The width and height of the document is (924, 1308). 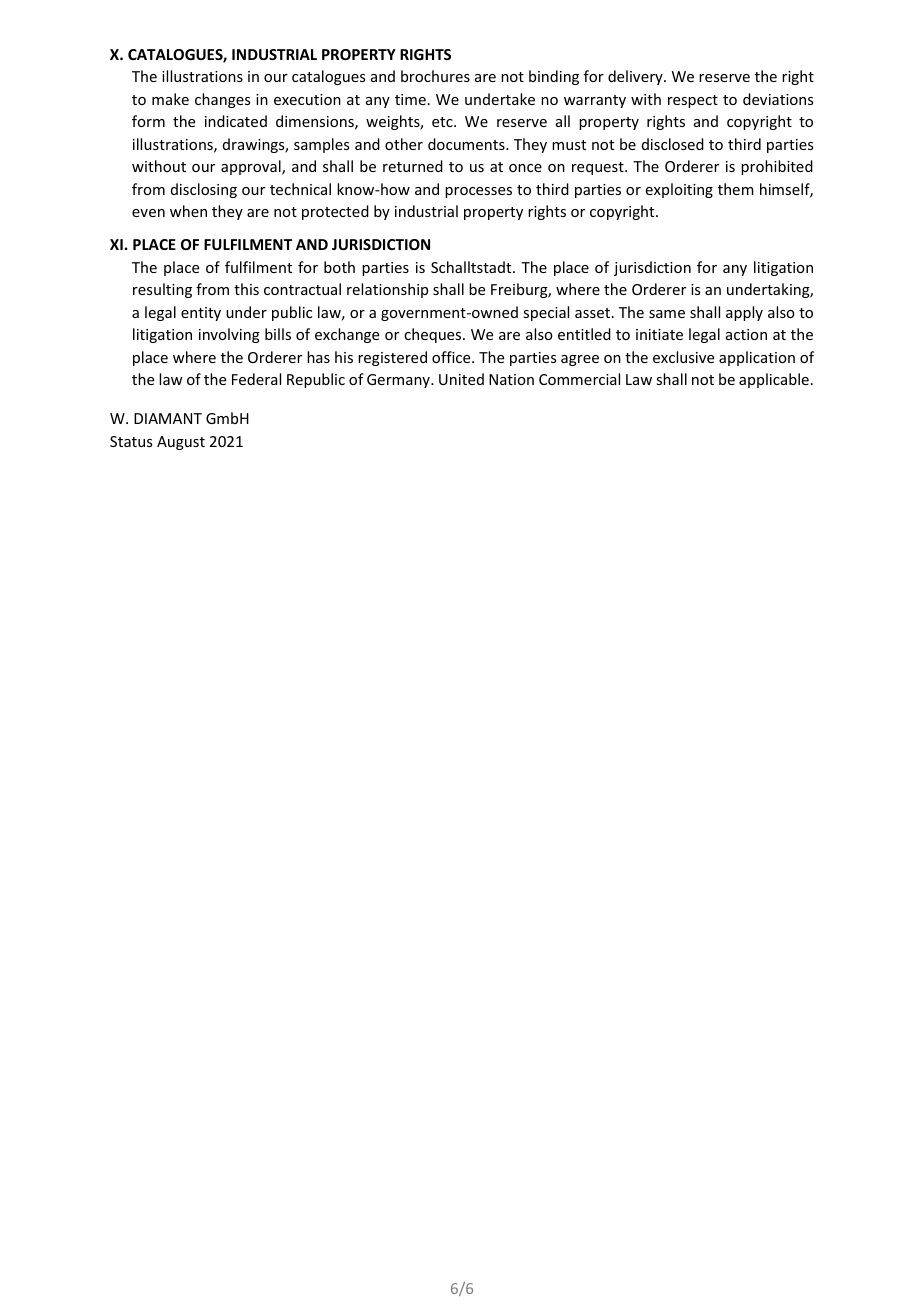 What do you see at coordinates (667, 314) in the document?
I see `same` at bounding box center [667, 314].
